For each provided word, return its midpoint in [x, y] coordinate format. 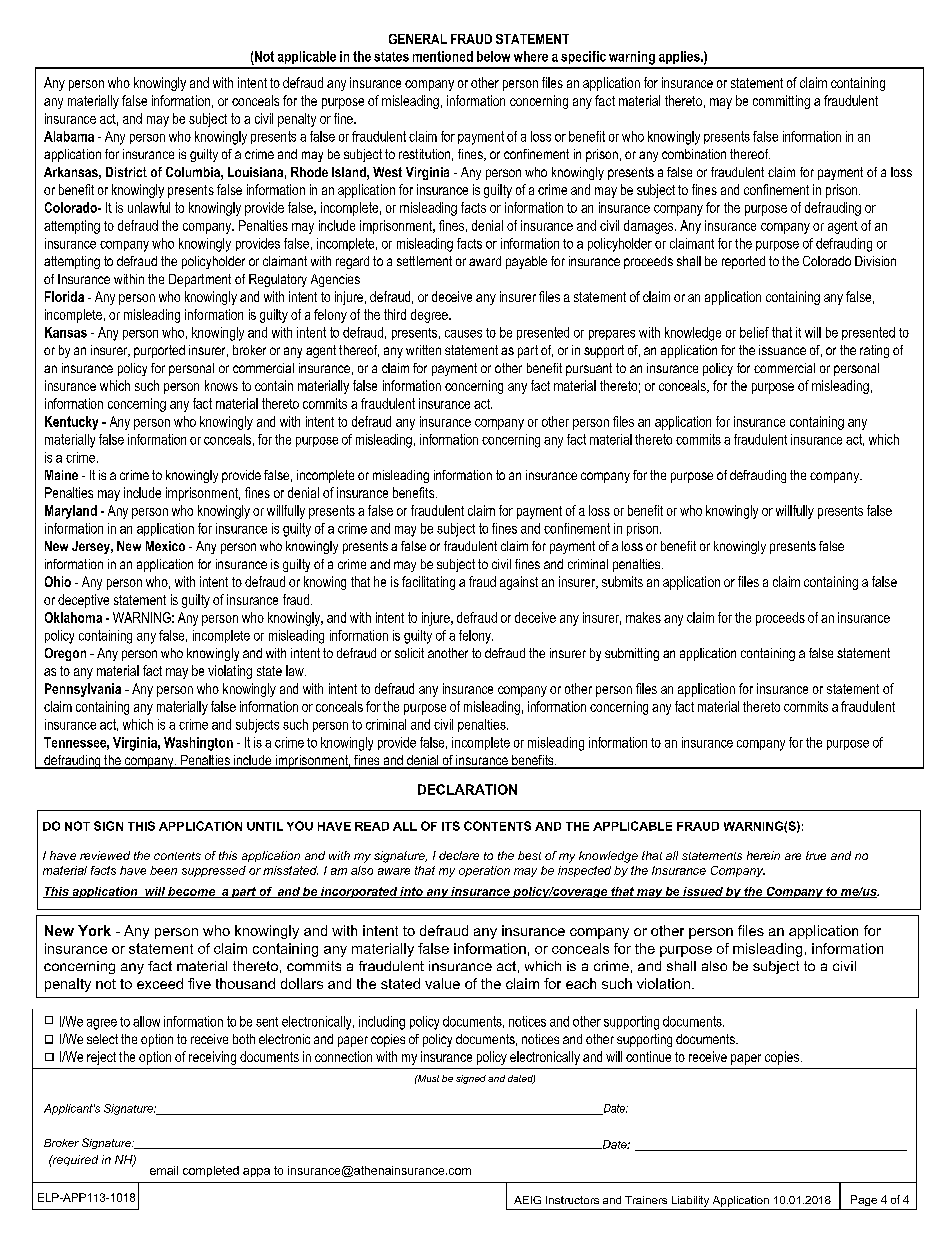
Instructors [572, 1200]
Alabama [69, 136]
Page [864, 1200]
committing [781, 102]
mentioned [443, 56]
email [164, 1170]
